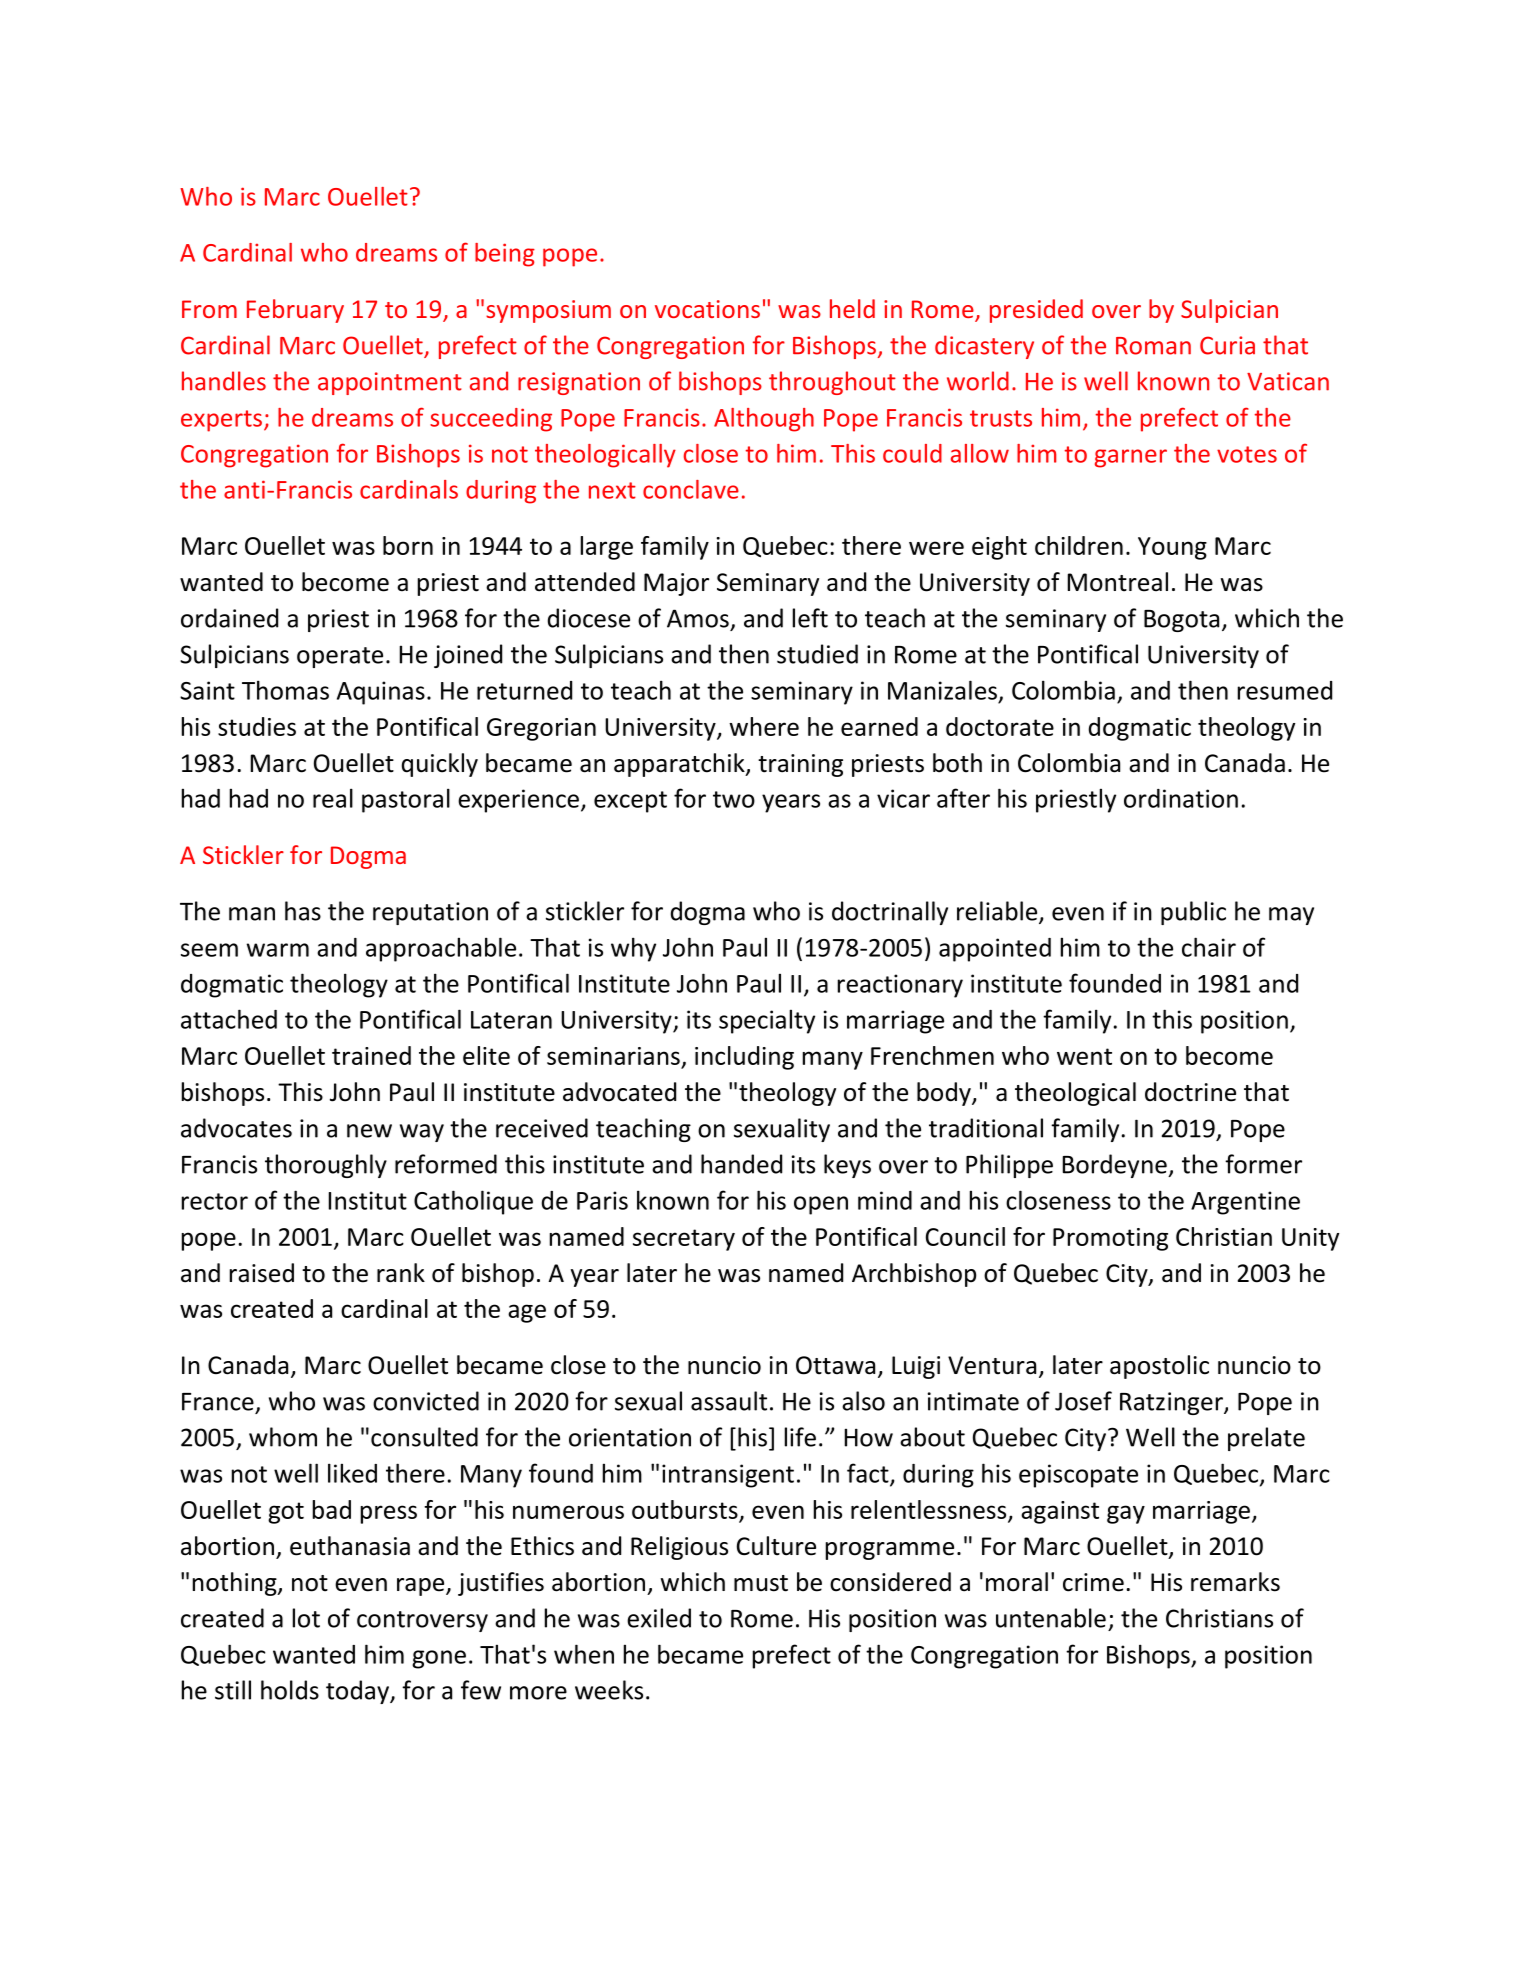 Image resolution: width=1527 pixels, height=1976 pixels. Describe the element at coordinates (306, 1618) in the image. I see `lot` at that location.
